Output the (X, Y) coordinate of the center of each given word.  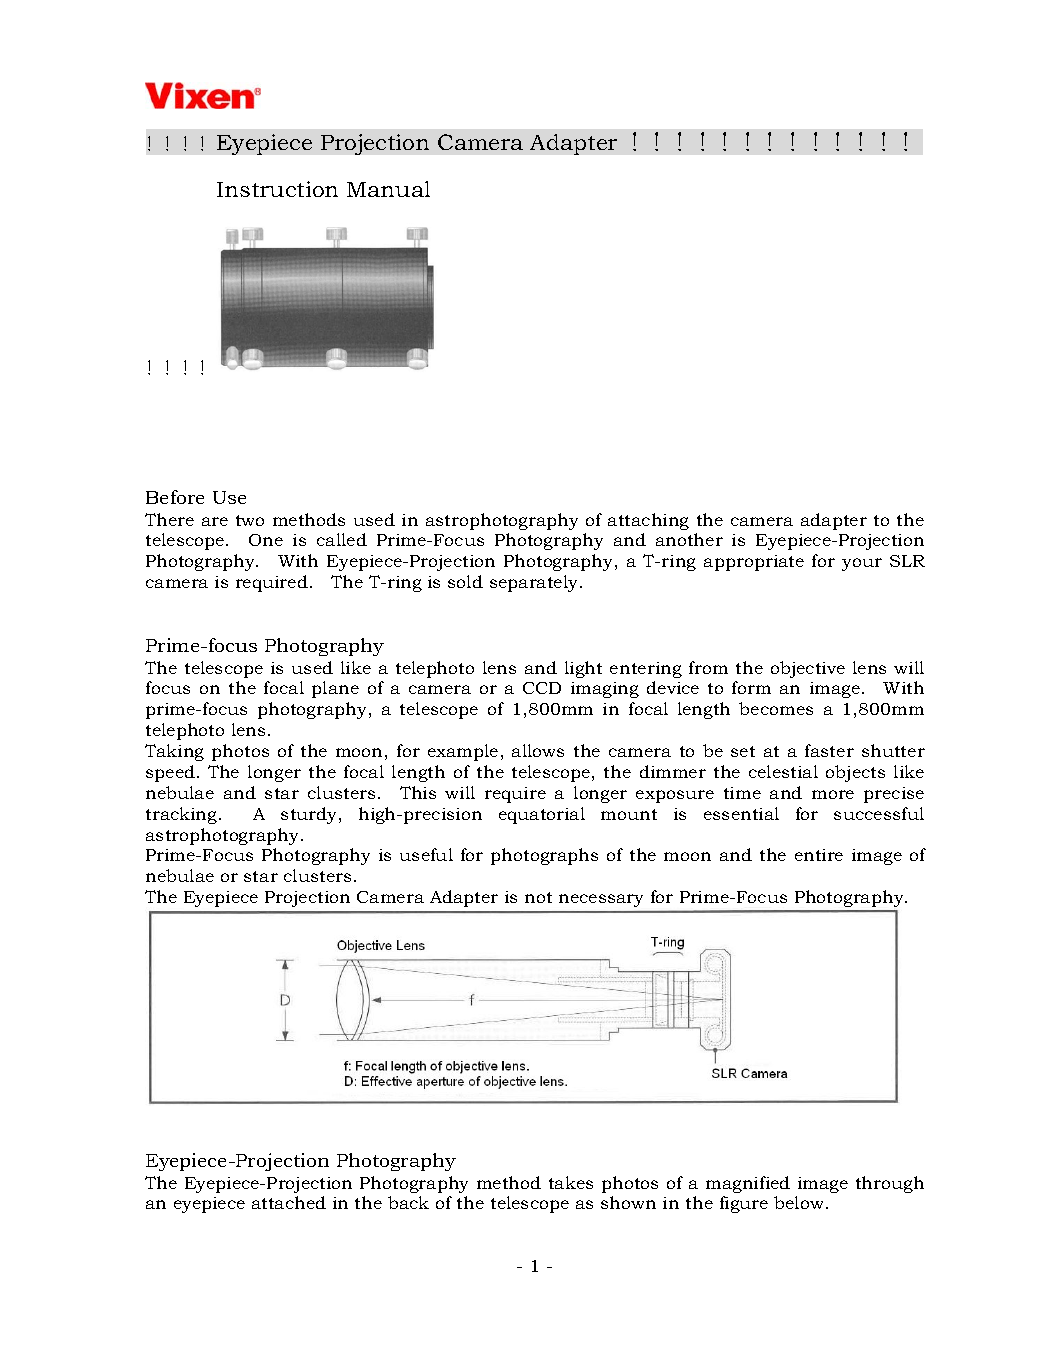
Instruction (277, 189)
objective (808, 669)
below (800, 1202)
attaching (648, 521)
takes (571, 1182)
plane (335, 689)
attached (289, 1202)
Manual (388, 189)
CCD (542, 688)
